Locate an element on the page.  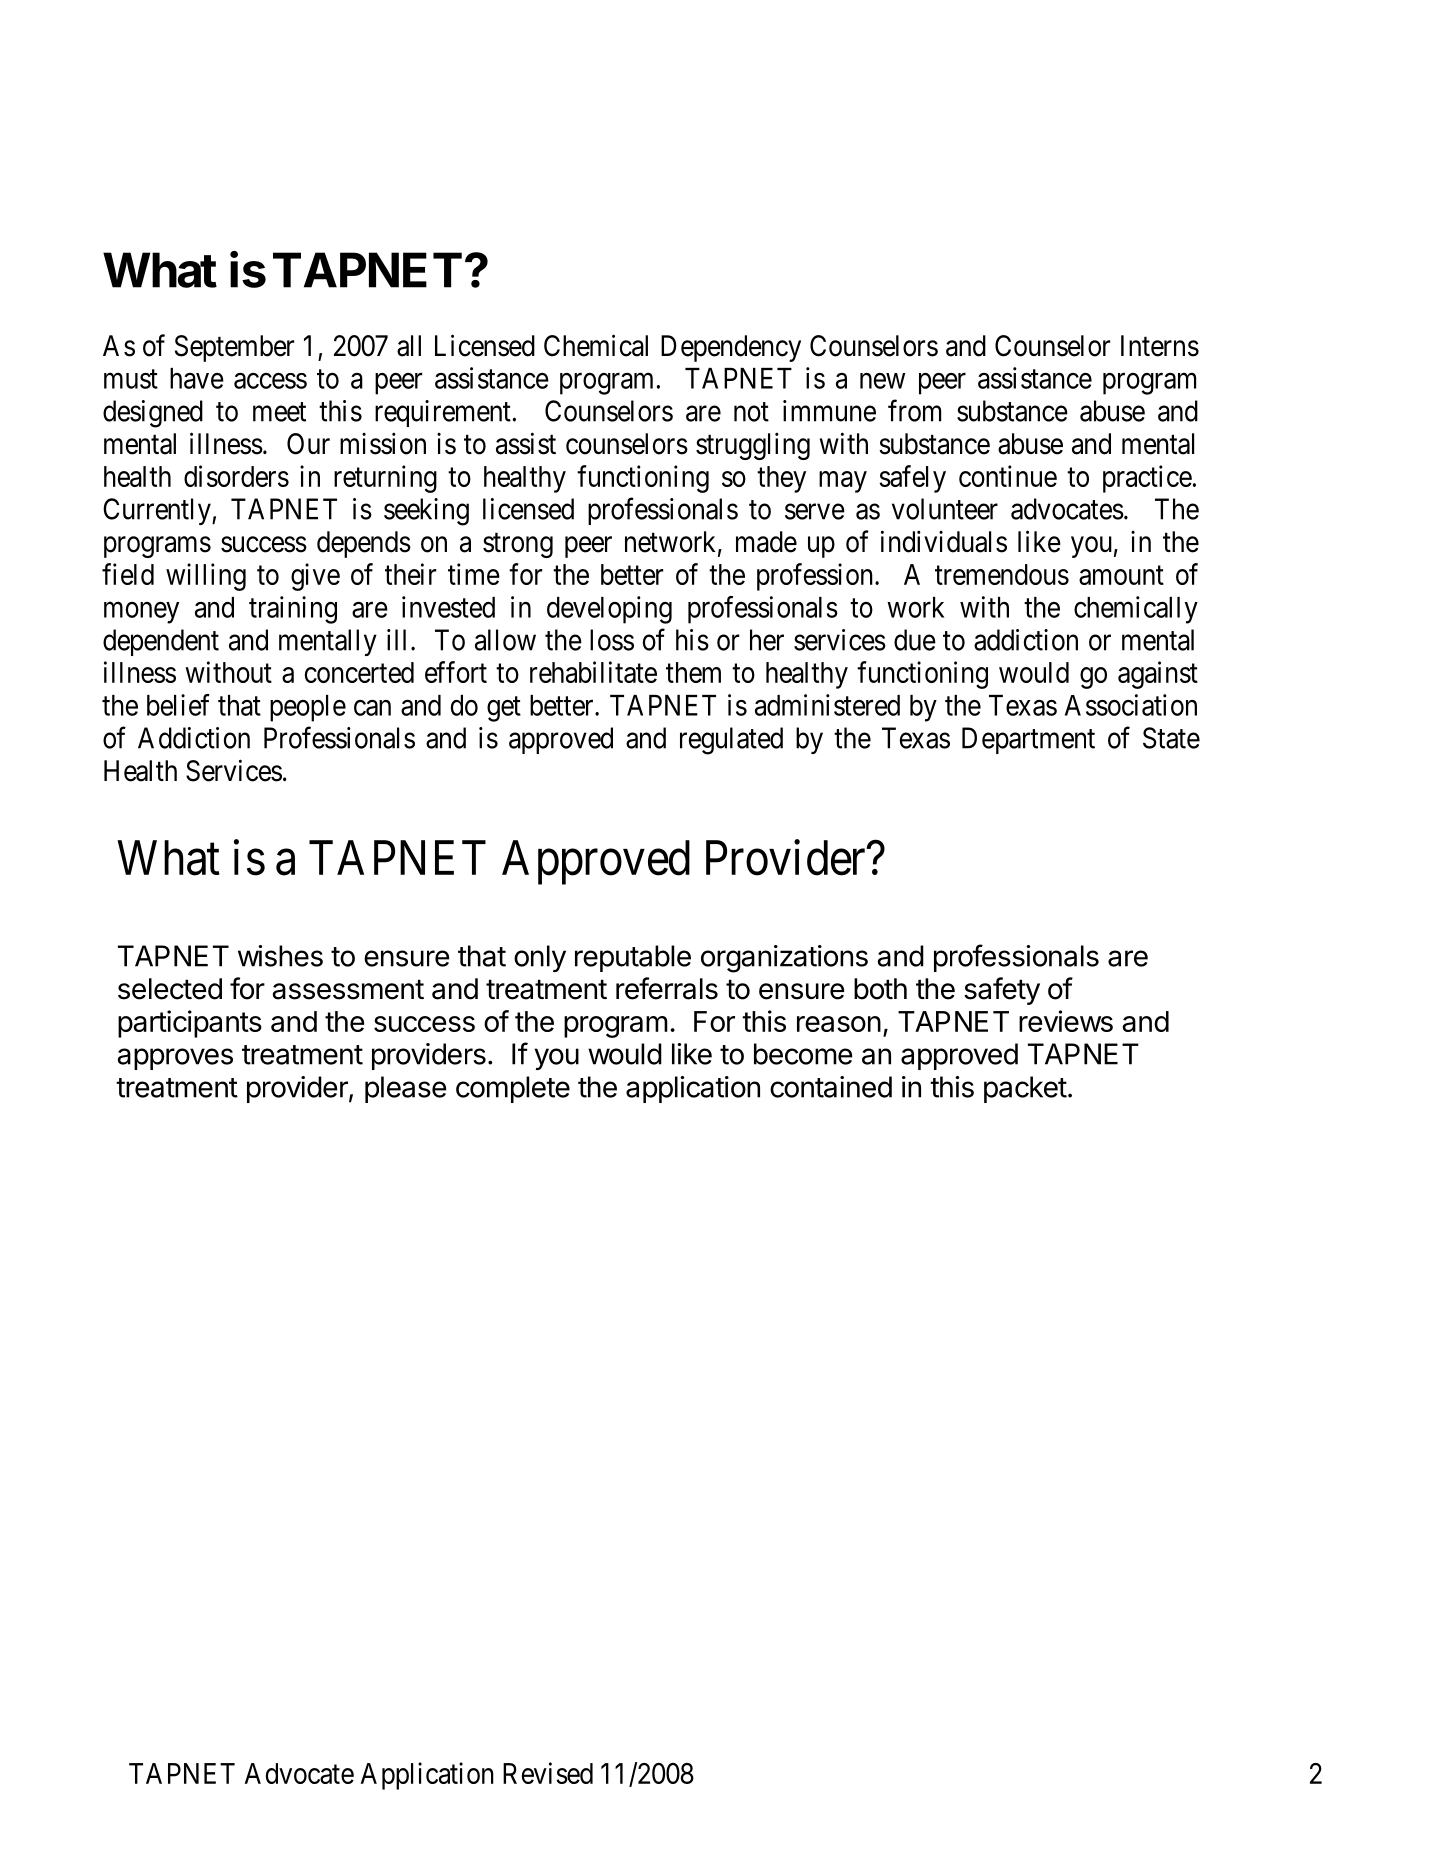
Revised is located at coordinates (548, 1773).
